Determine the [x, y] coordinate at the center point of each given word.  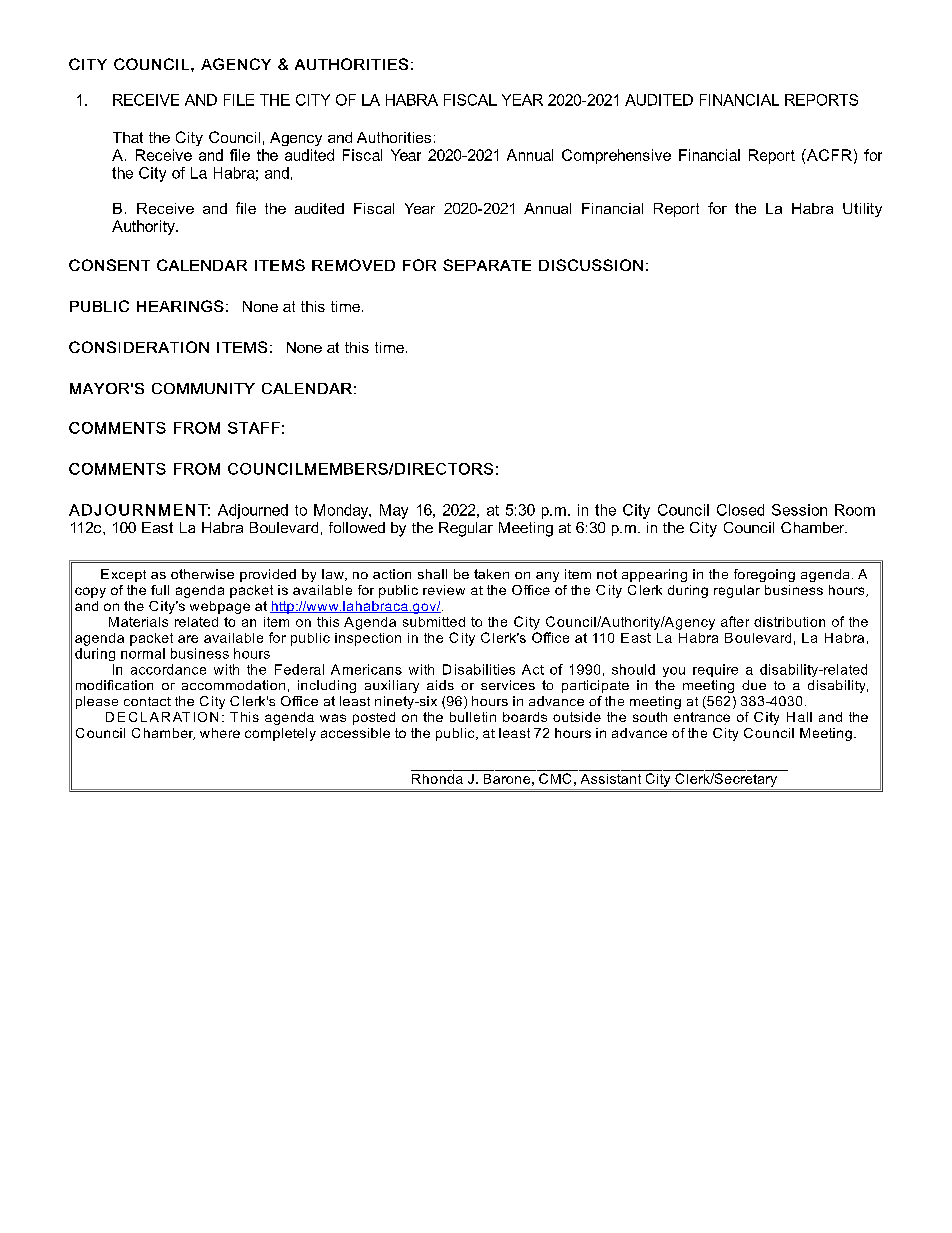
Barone [507, 779]
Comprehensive [616, 156]
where [220, 733]
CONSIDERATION [139, 347]
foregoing [764, 575]
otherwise [202, 574]
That [128, 137]
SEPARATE [487, 265]
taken [491, 574]
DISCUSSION [591, 265]
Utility [862, 210]
